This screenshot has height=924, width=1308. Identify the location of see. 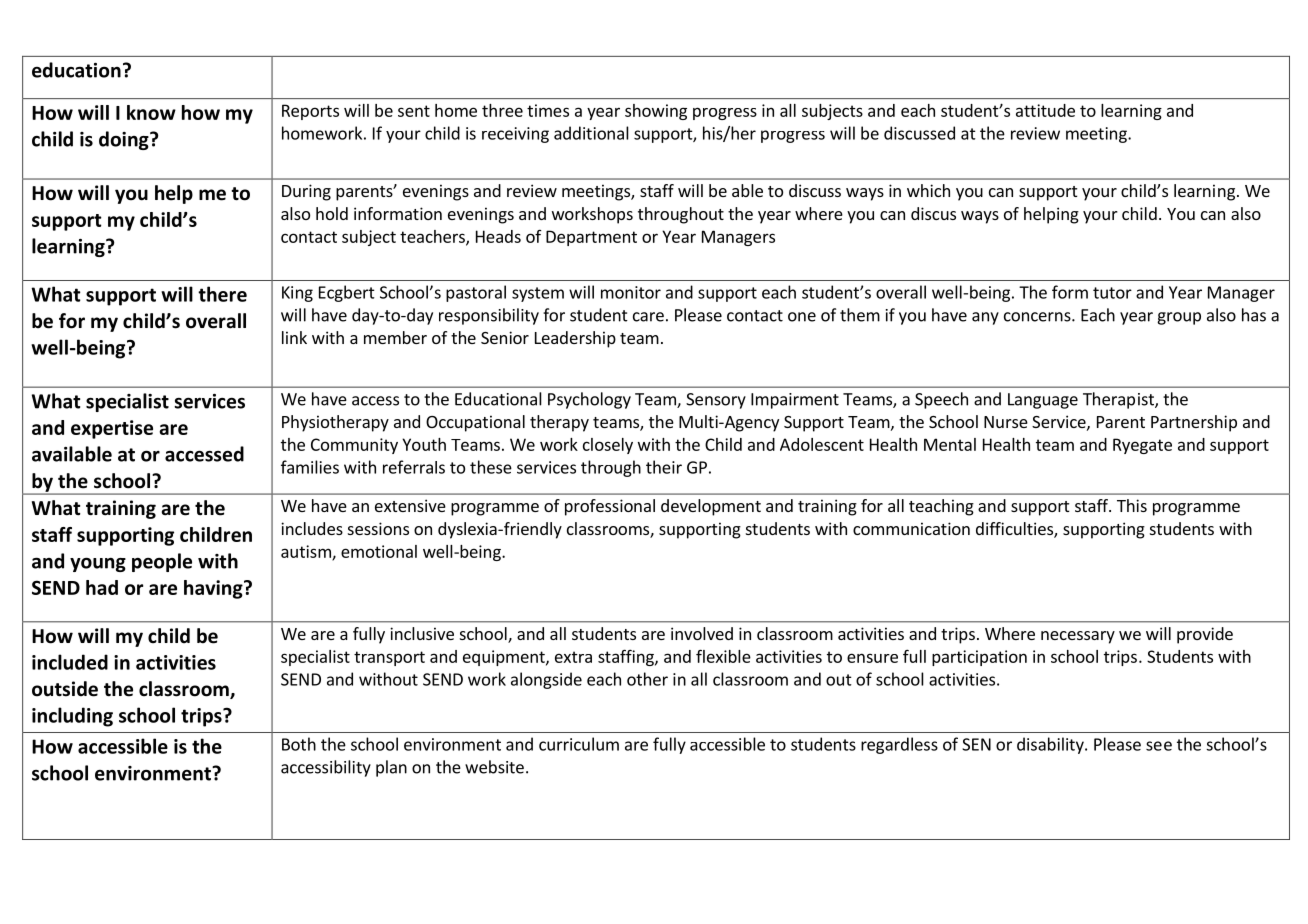
(1159, 746).
